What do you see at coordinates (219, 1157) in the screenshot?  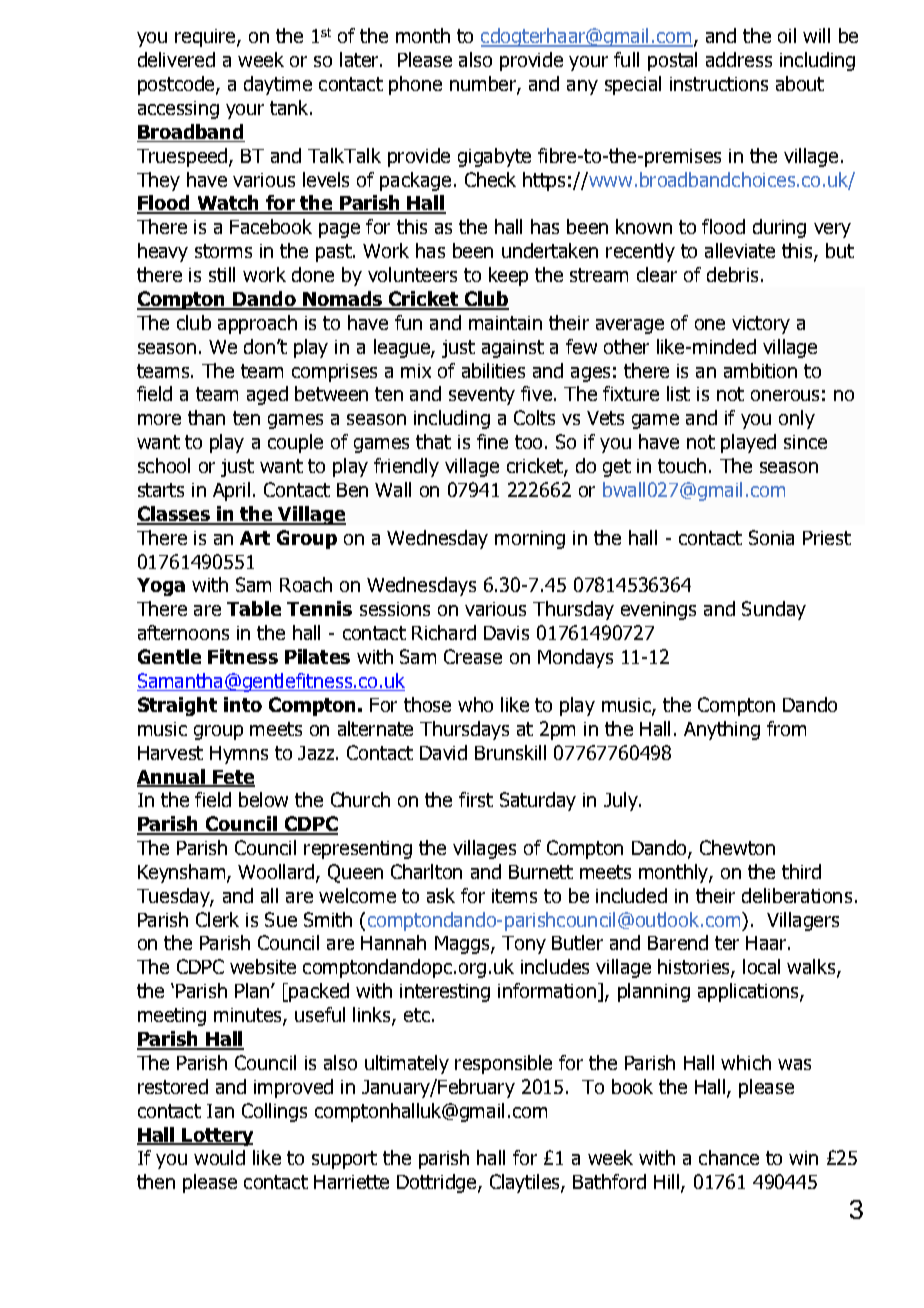 I see `would` at bounding box center [219, 1157].
